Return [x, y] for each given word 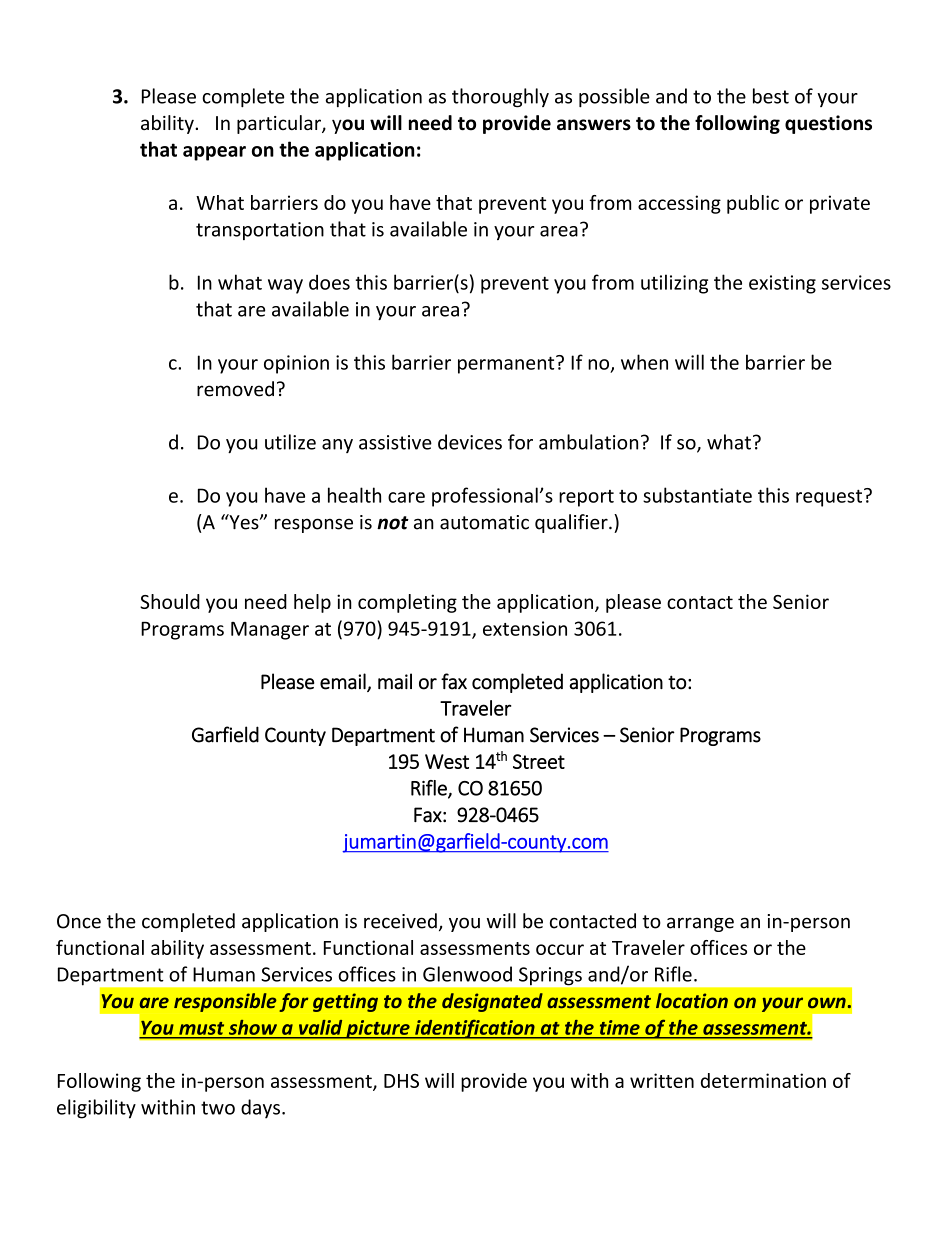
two [218, 1108]
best [771, 96]
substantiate [697, 495]
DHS [401, 1081]
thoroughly [500, 98]
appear [214, 153]
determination [763, 1080]
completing [407, 603]
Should [170, 601]
